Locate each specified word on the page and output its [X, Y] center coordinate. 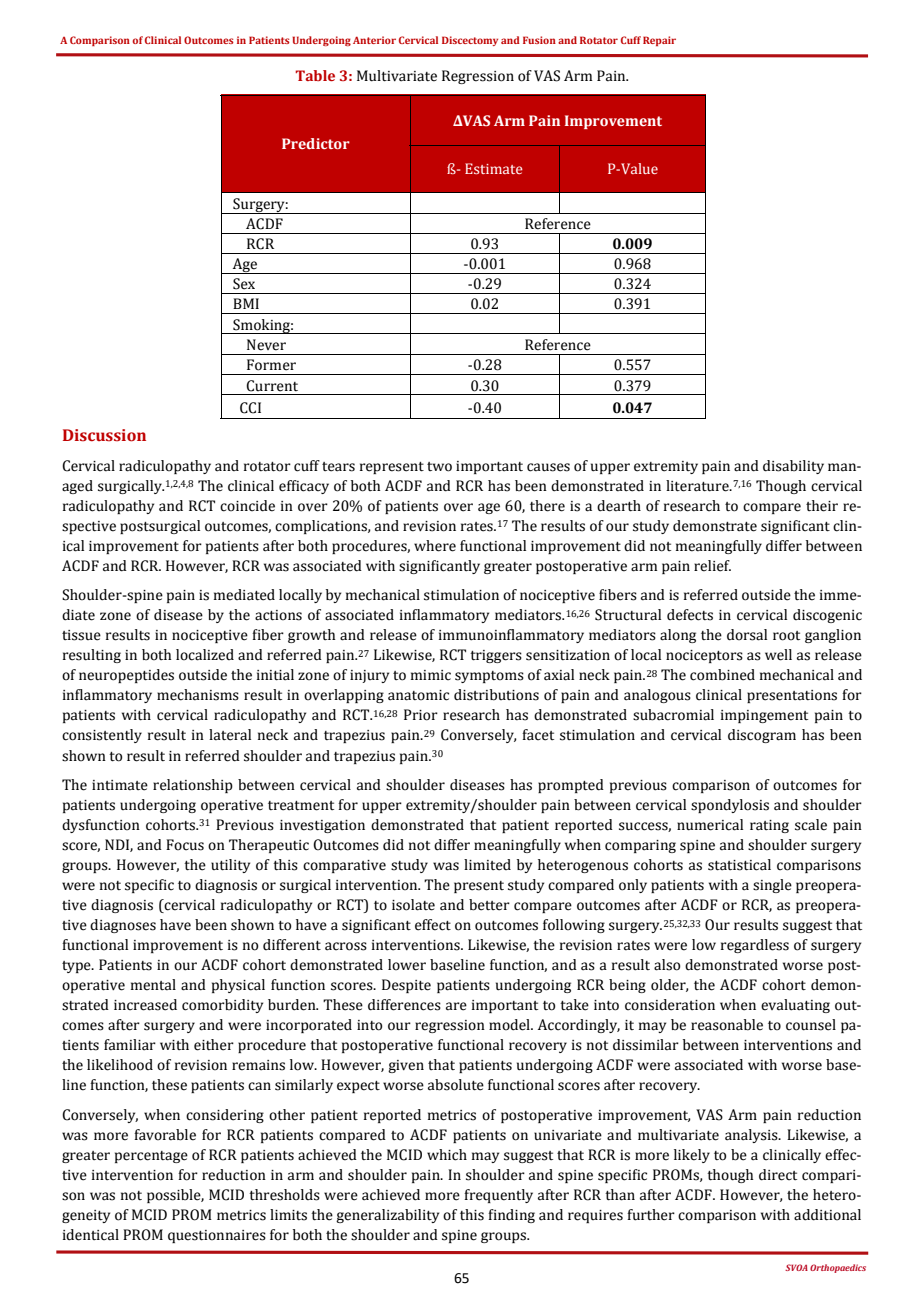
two [439, 467]
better [489, 905]
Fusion [539, 40]
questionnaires [217, 1236]
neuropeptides [126, 676]
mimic [431, 675]
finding [511, 1216]
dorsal [747, 635]
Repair [659, 41]
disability [793, 467]
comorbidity [222, 1006]
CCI [250, 408]
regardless [755, 946]
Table [315, 75]
